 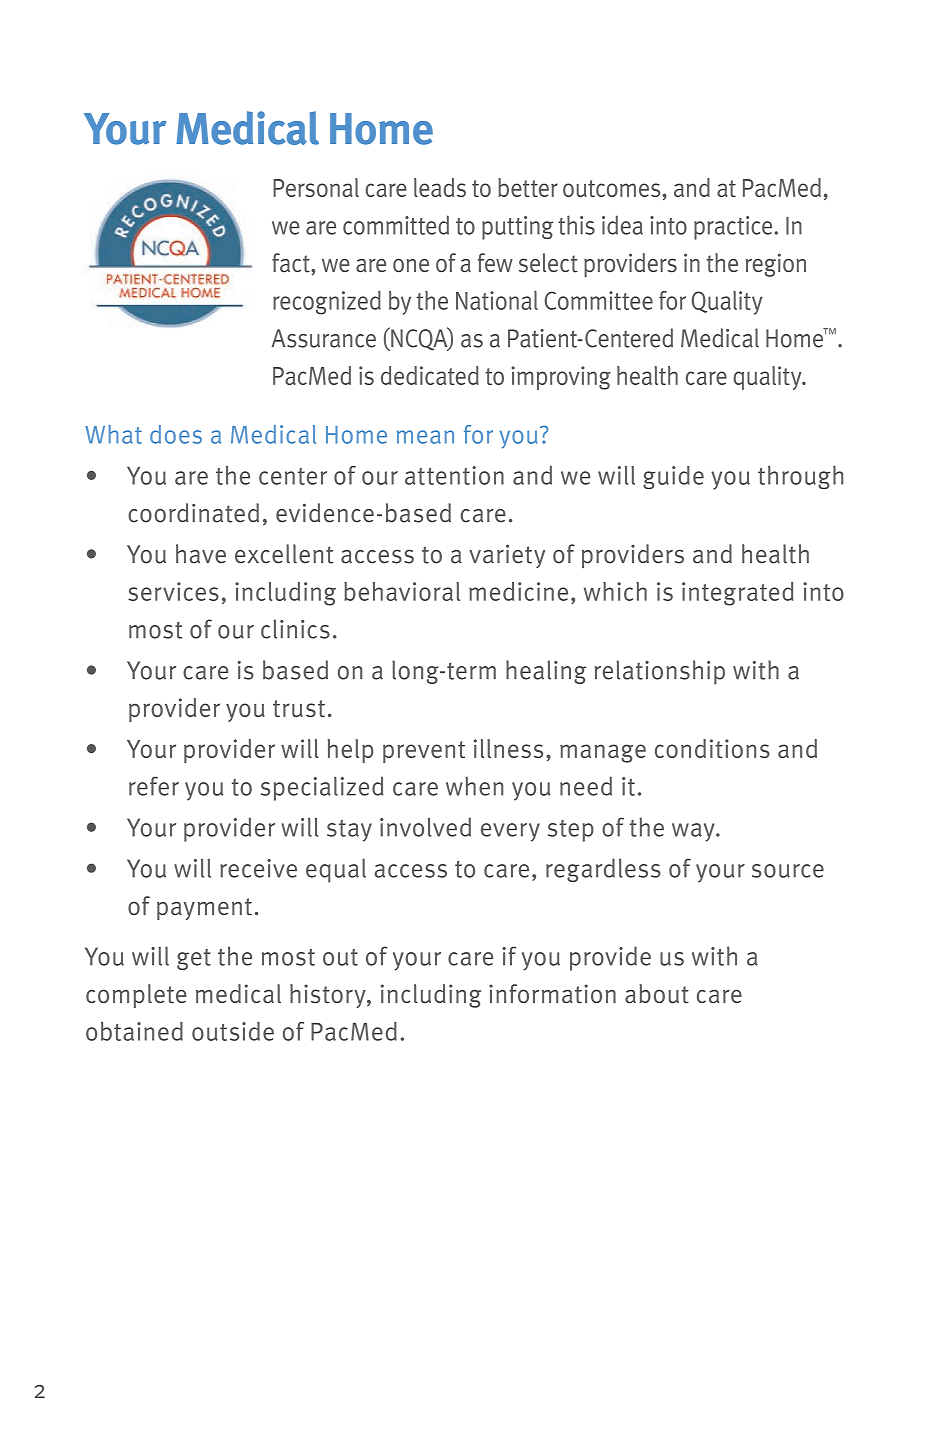 I want to click on fact, so click(x=292, y=263).
